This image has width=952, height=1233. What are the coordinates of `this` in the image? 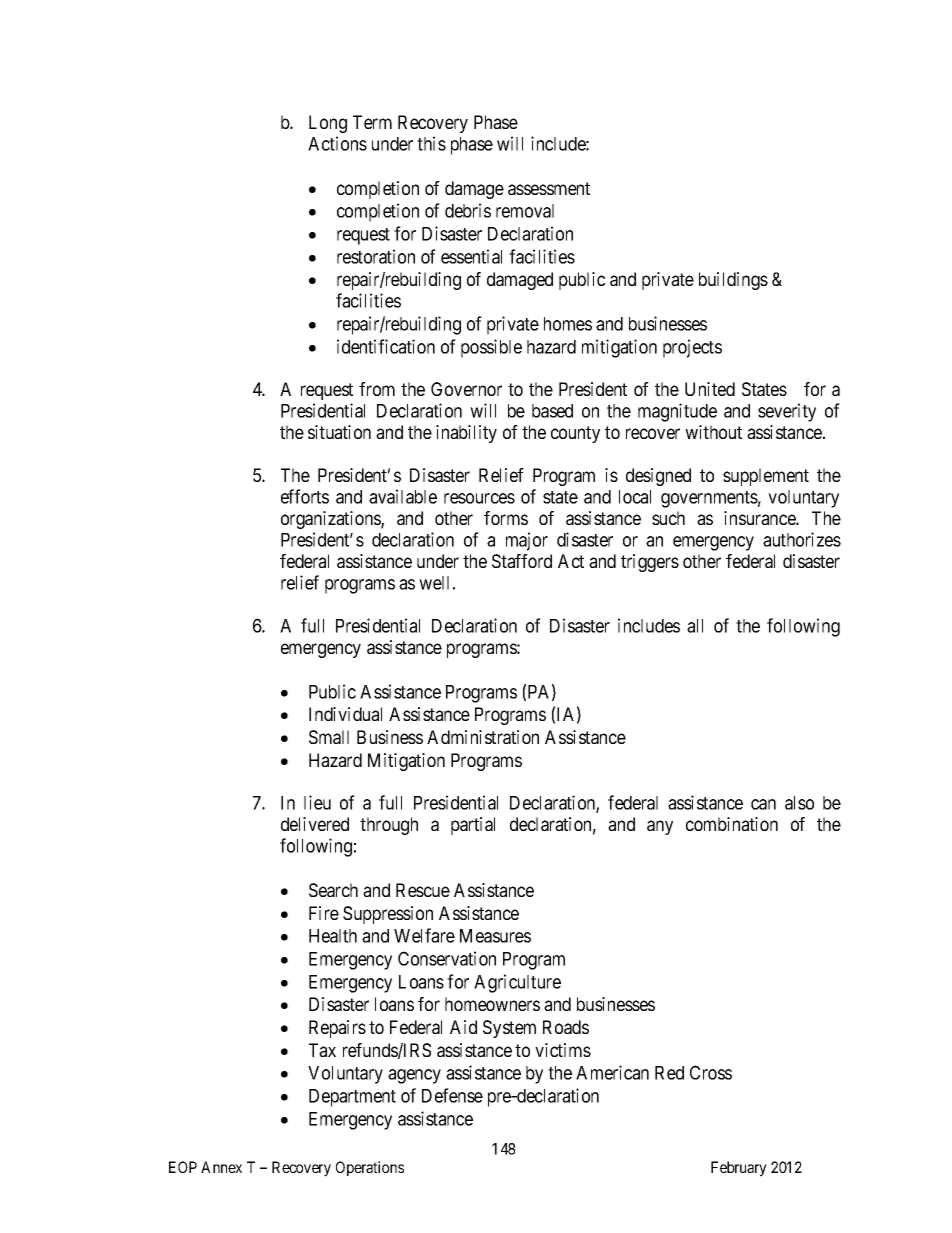 It's located at (431, 143).
